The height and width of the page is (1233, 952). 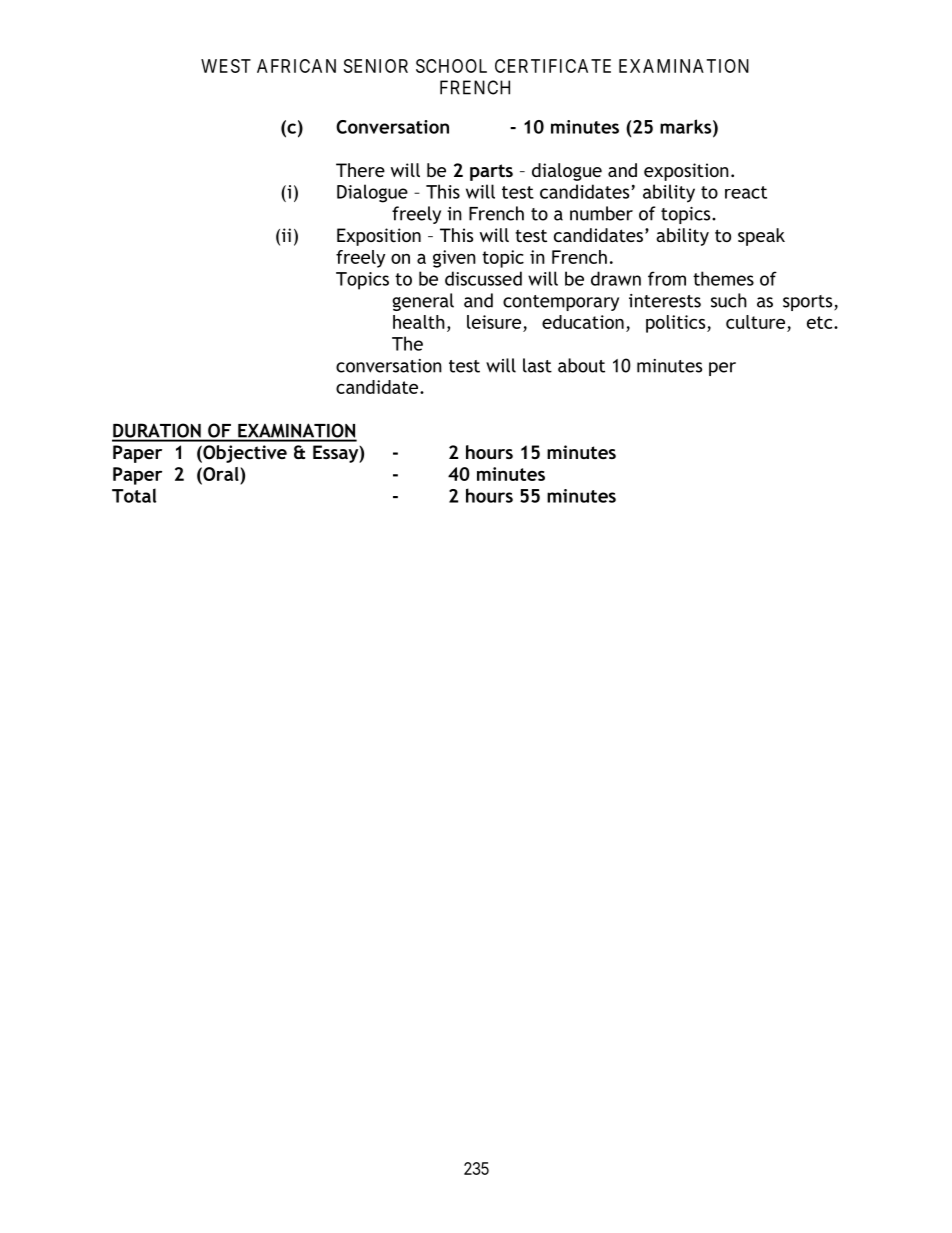 I want to click on health, so click(x=419, y=322).
